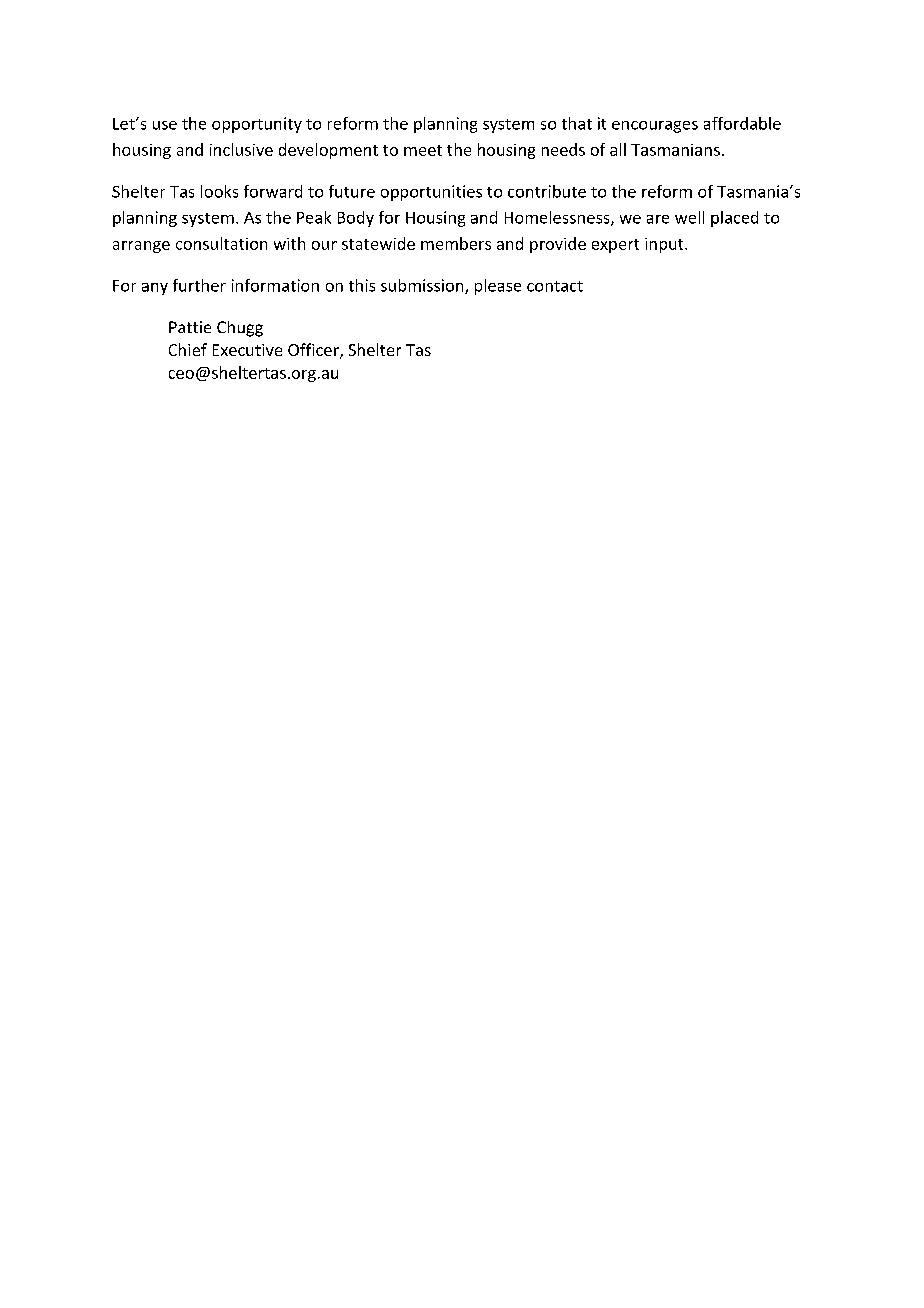 This screenshot has width=924, height=1308. I want to click on opportunity, so click(257, 125).
